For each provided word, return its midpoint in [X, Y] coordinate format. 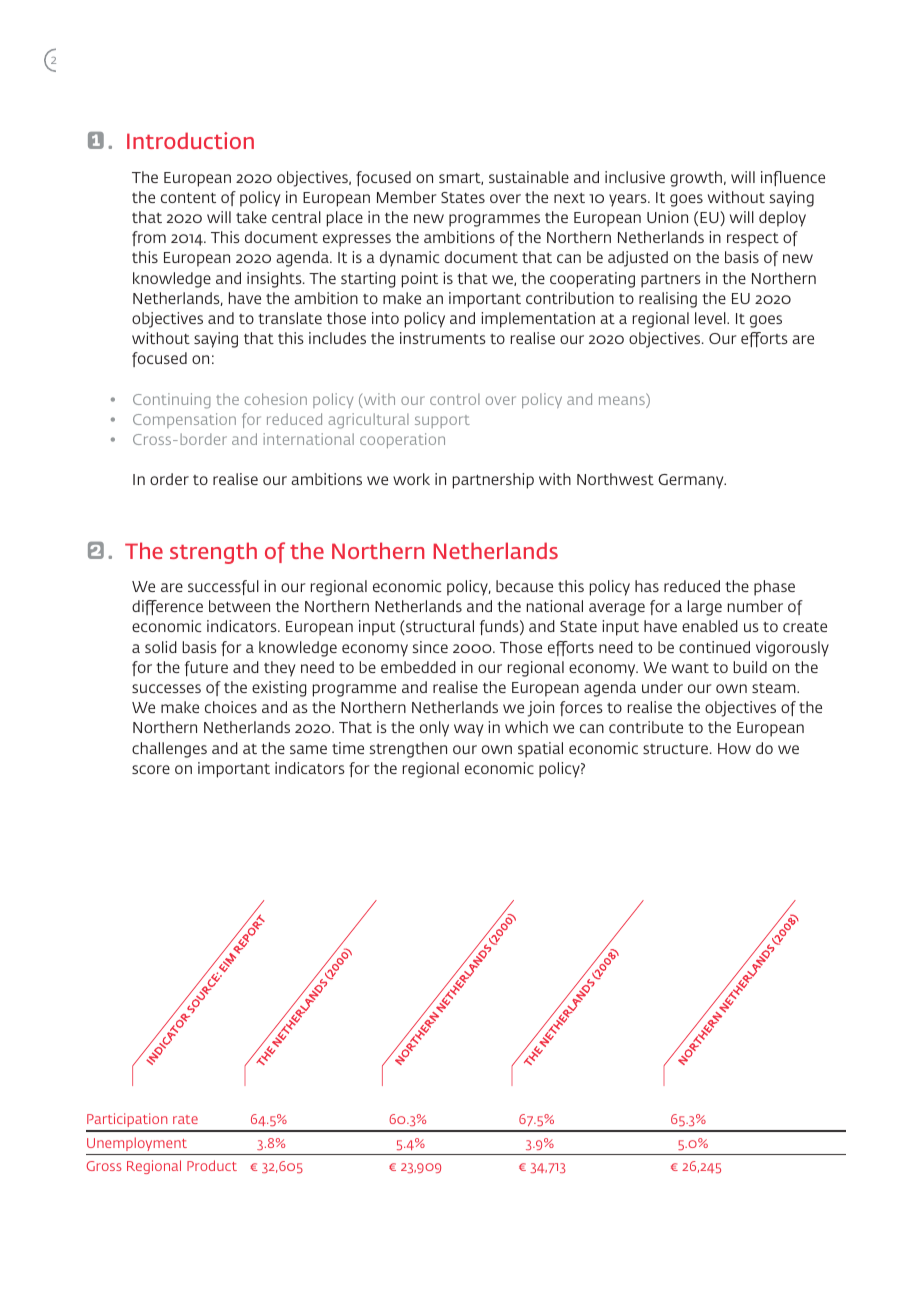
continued [714, 647]
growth [697, 179]
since [430, 647]
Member [407, 197]
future [206, 668]
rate [185, 1119]
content [188, 198]
